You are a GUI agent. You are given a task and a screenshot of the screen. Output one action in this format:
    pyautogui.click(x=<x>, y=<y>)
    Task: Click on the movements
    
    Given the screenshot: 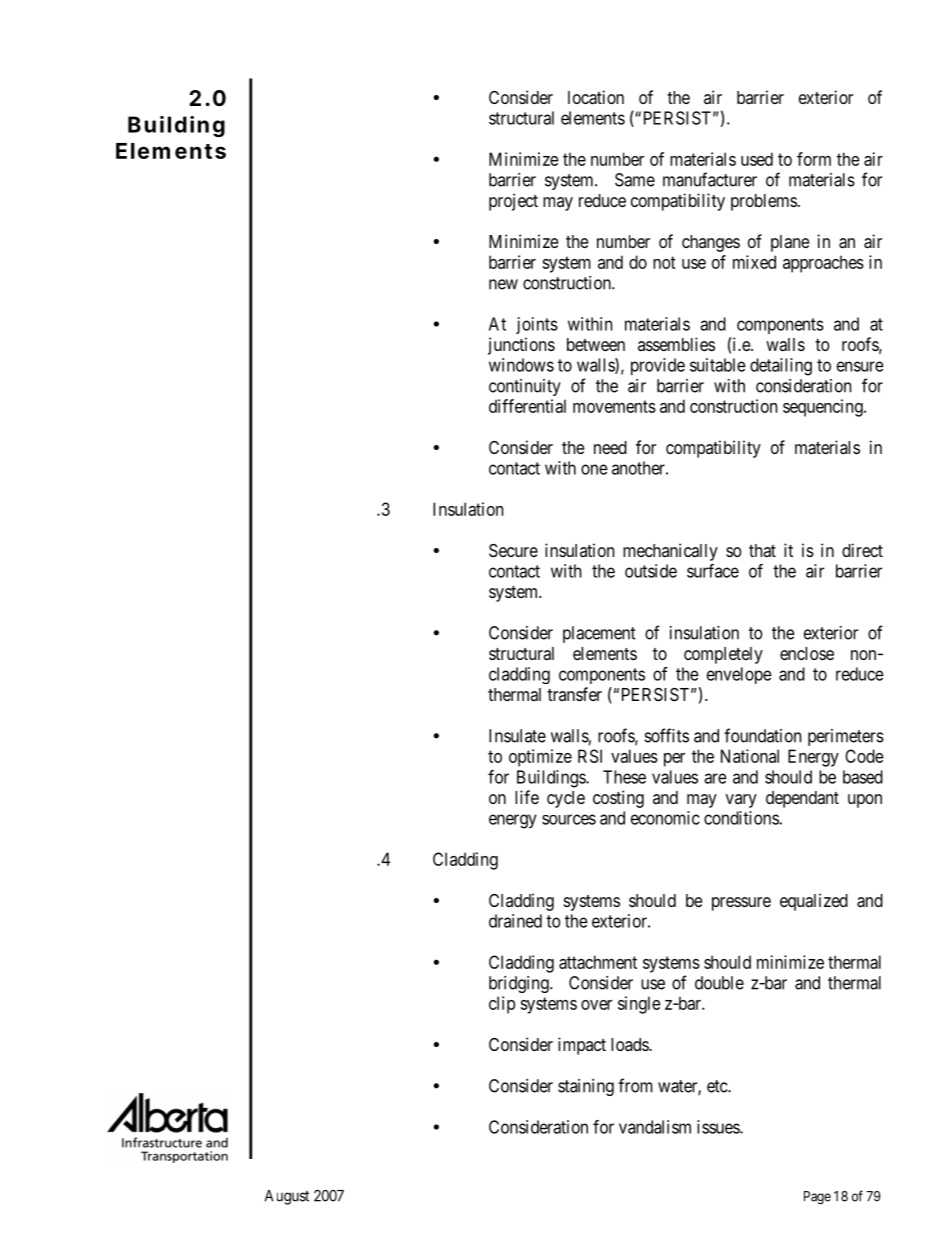 What is the action you would take?
    pyautogui.click(x=614, y=406)
